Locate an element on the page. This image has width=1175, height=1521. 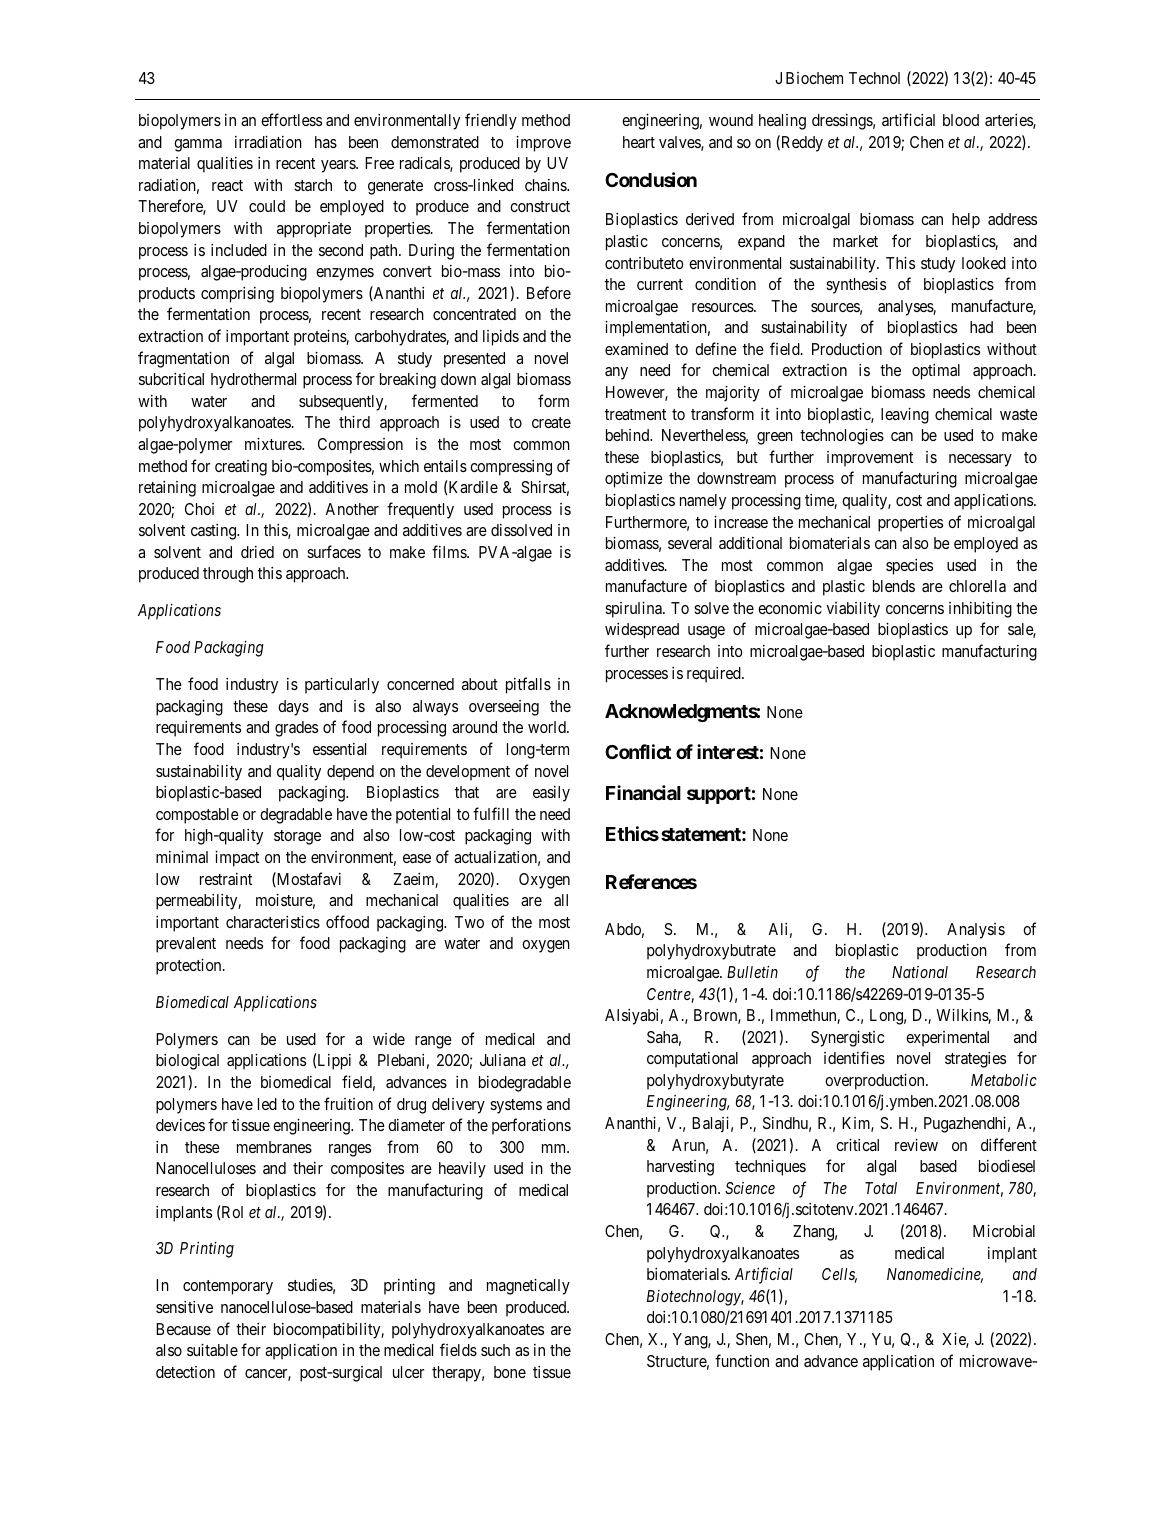
blood is located at coordinates (961, 120).
